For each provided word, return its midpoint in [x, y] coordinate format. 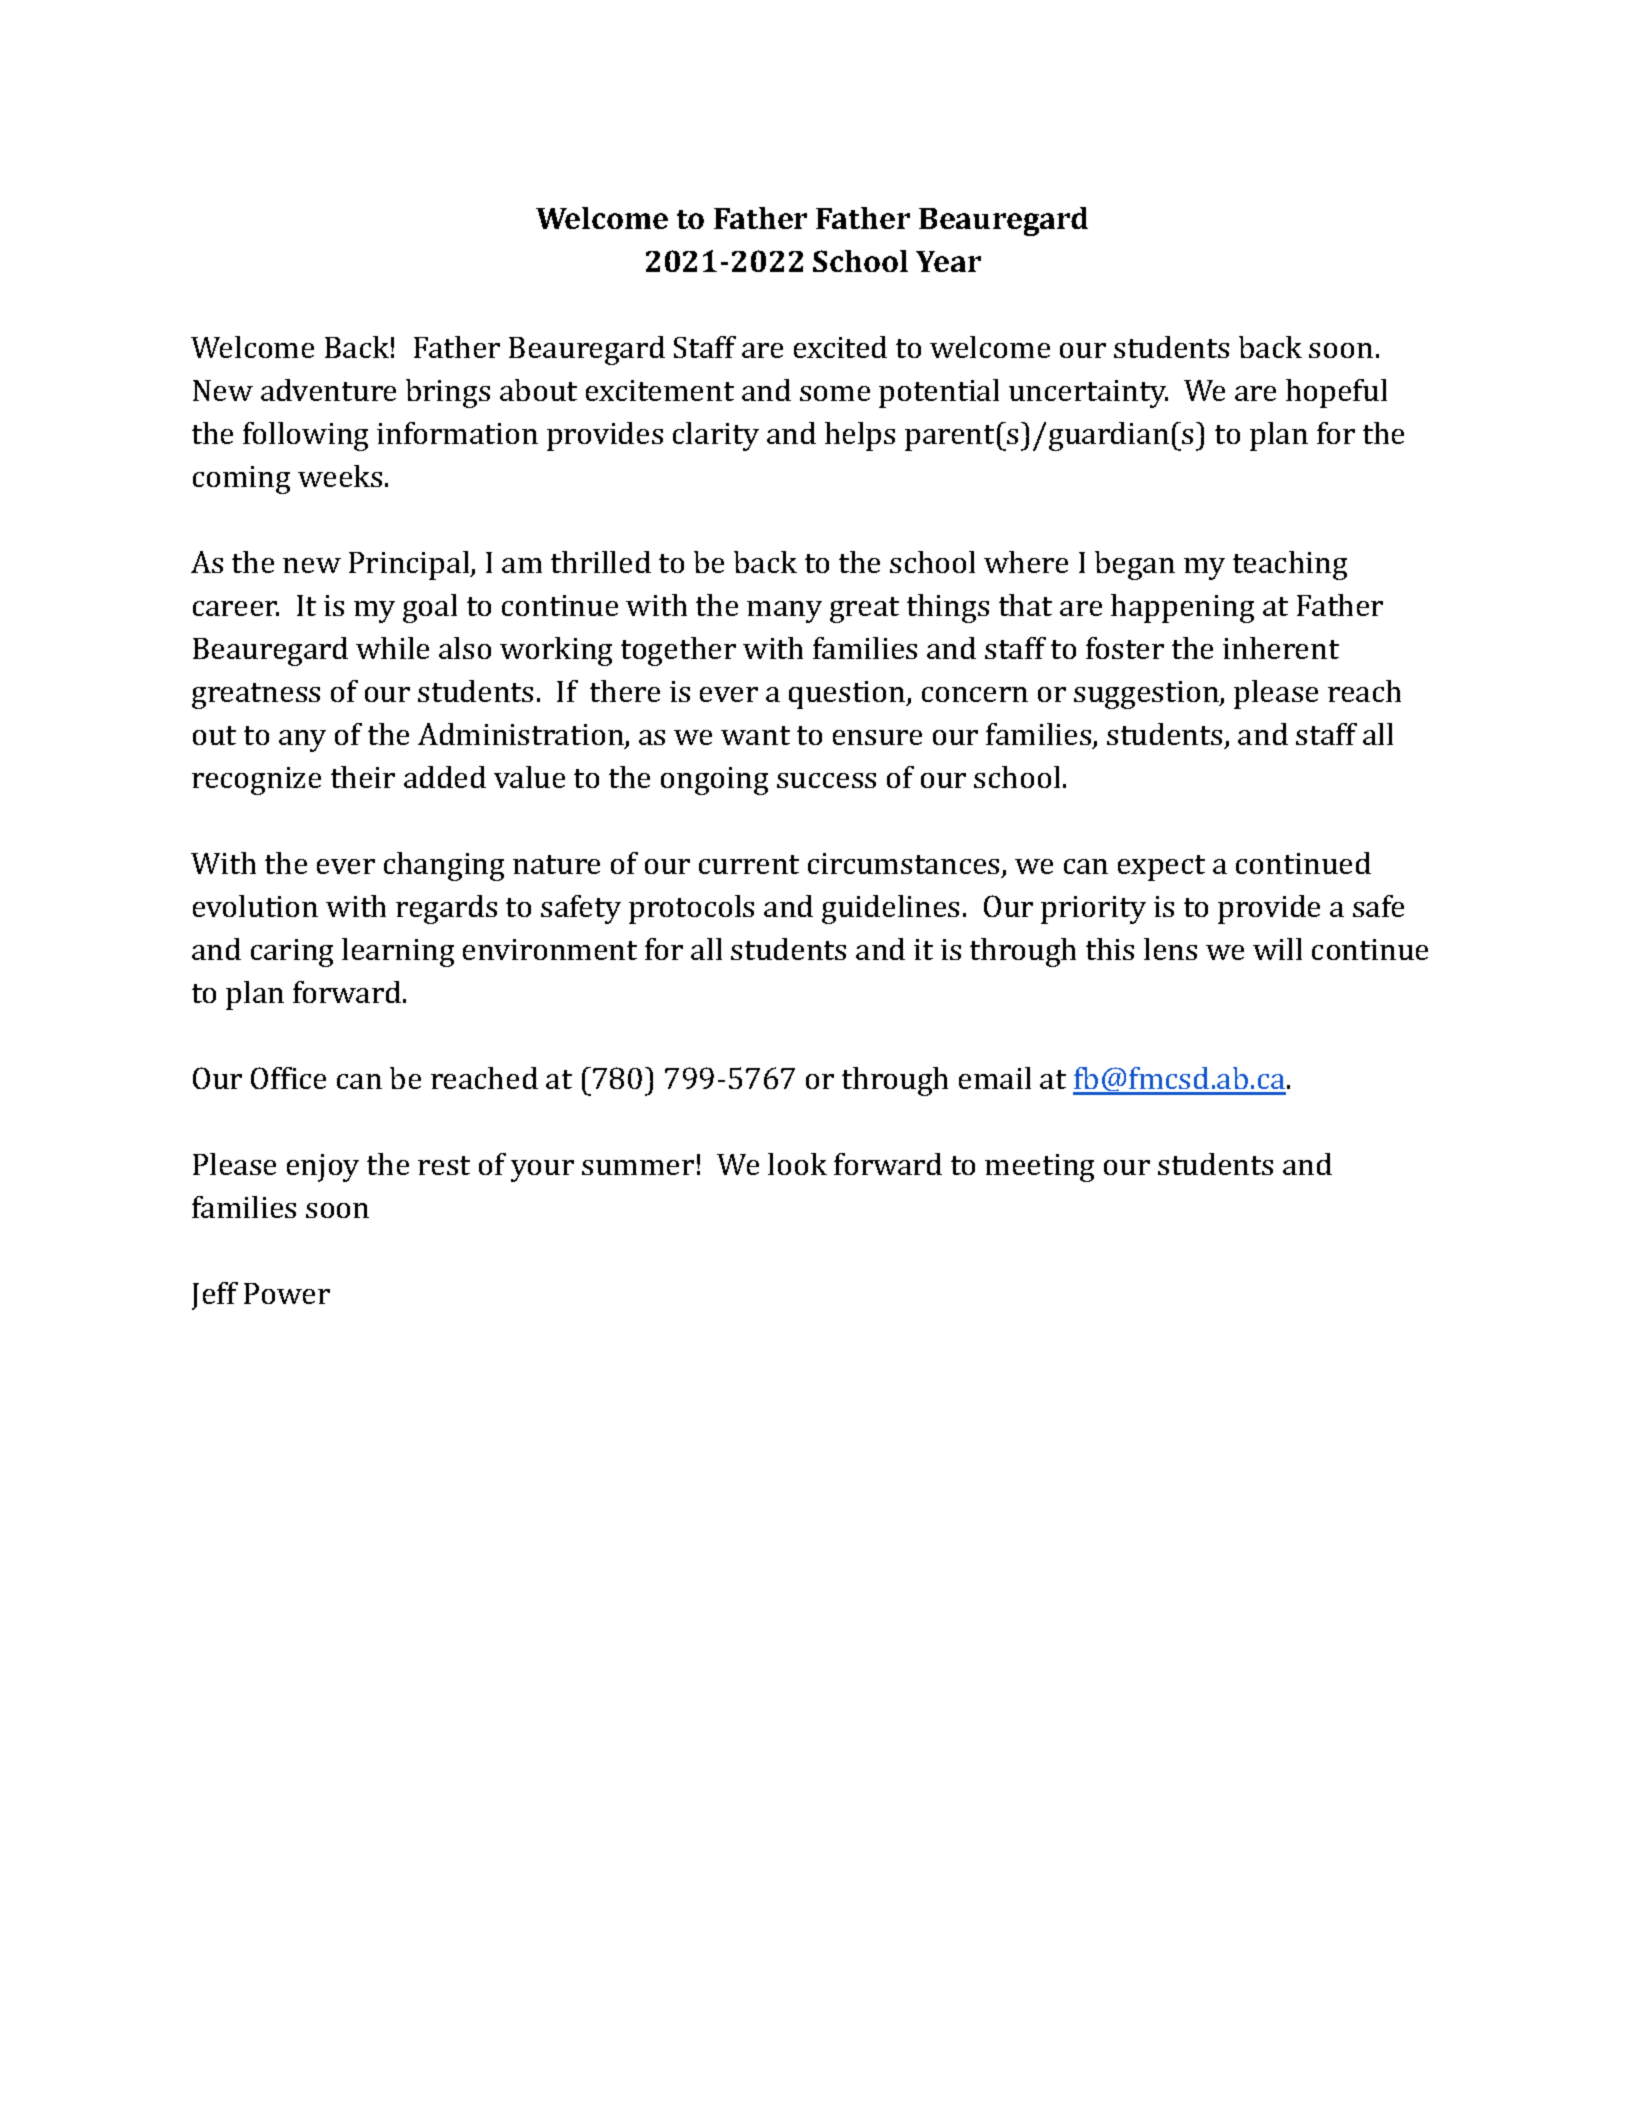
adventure [328, 390]
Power [287, 1293]
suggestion [1147, 695]
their [363, 777]
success [826, 780]
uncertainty [1088, 394]
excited [840, 347]
